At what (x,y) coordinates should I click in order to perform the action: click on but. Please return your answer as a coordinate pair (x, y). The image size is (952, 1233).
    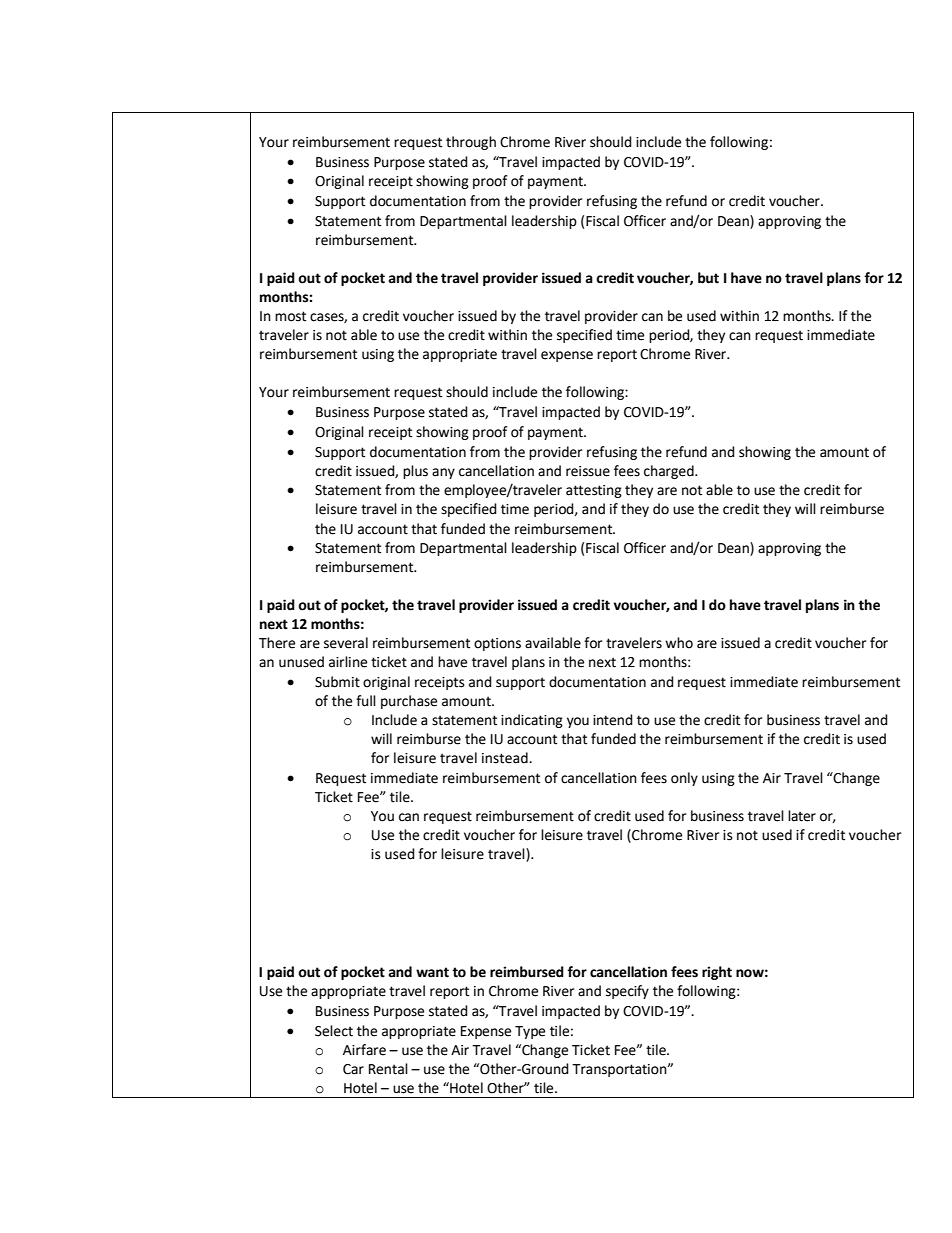
    Looking at the image, I should click on (708, 278).
